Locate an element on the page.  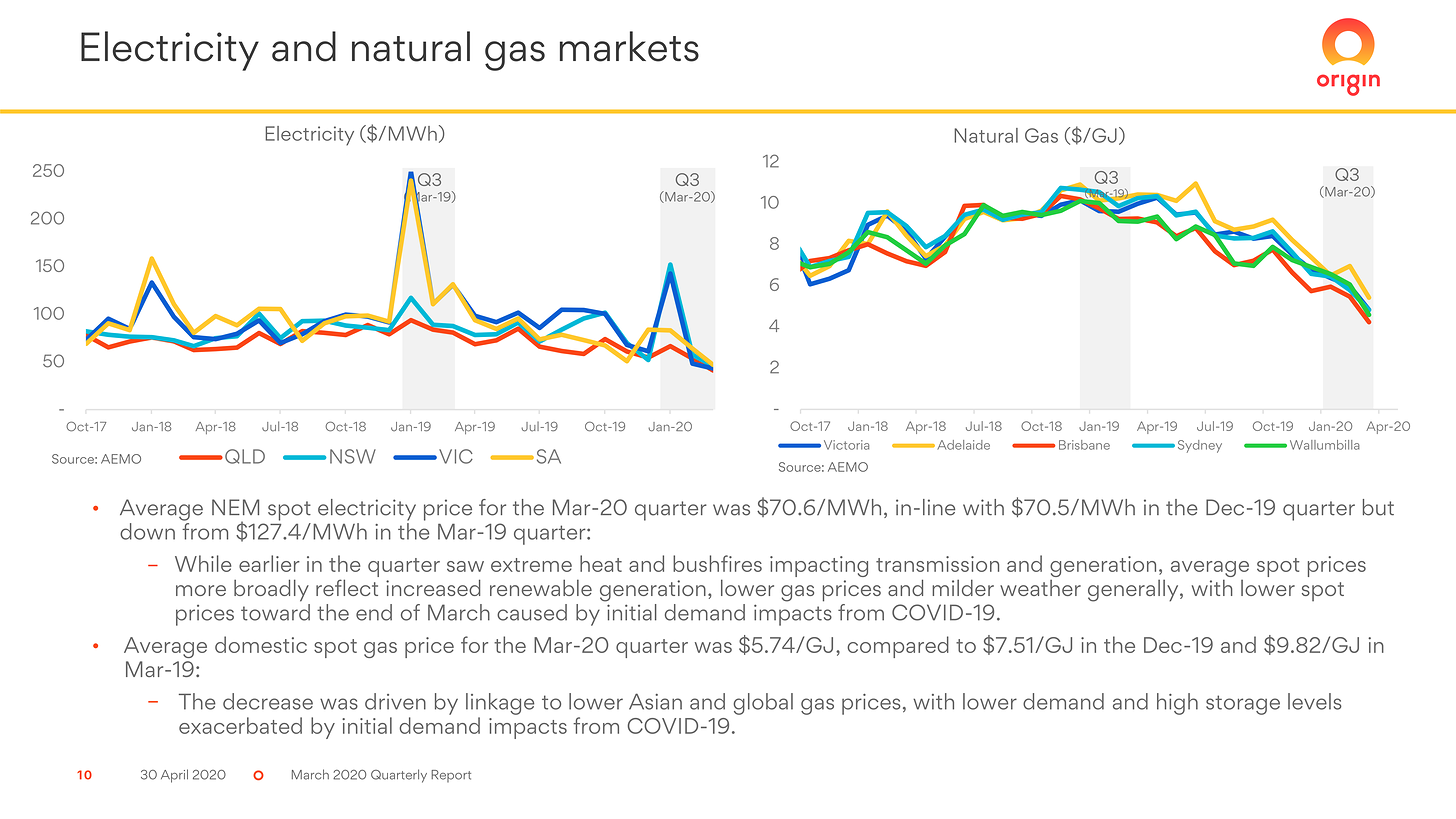
markets is located at coordinates (629, 46).
